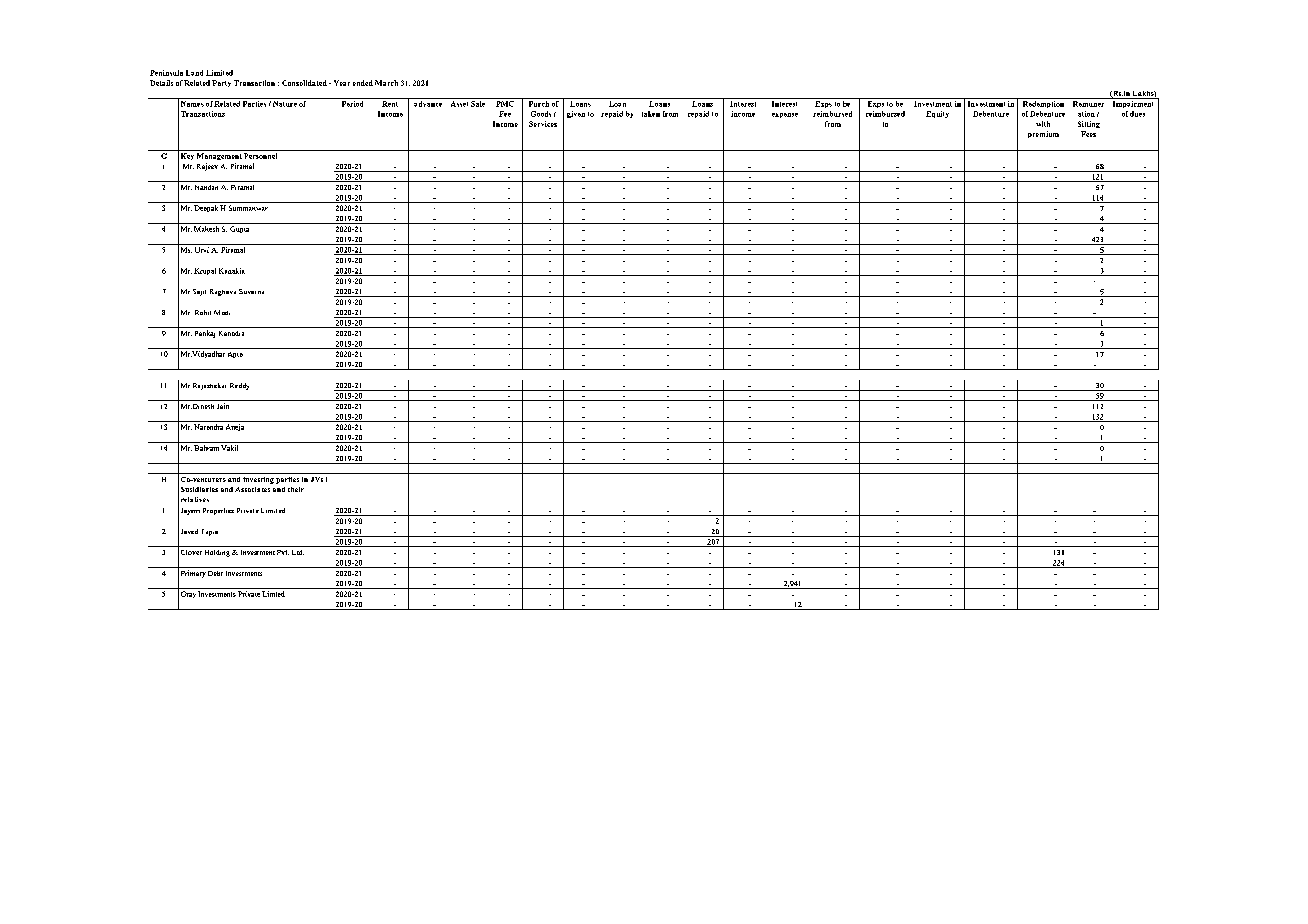 This screenshot has height=924, width=1308. Describe the element at coordinates (651, 114) in the screenshot. I see `taken` at that location.
